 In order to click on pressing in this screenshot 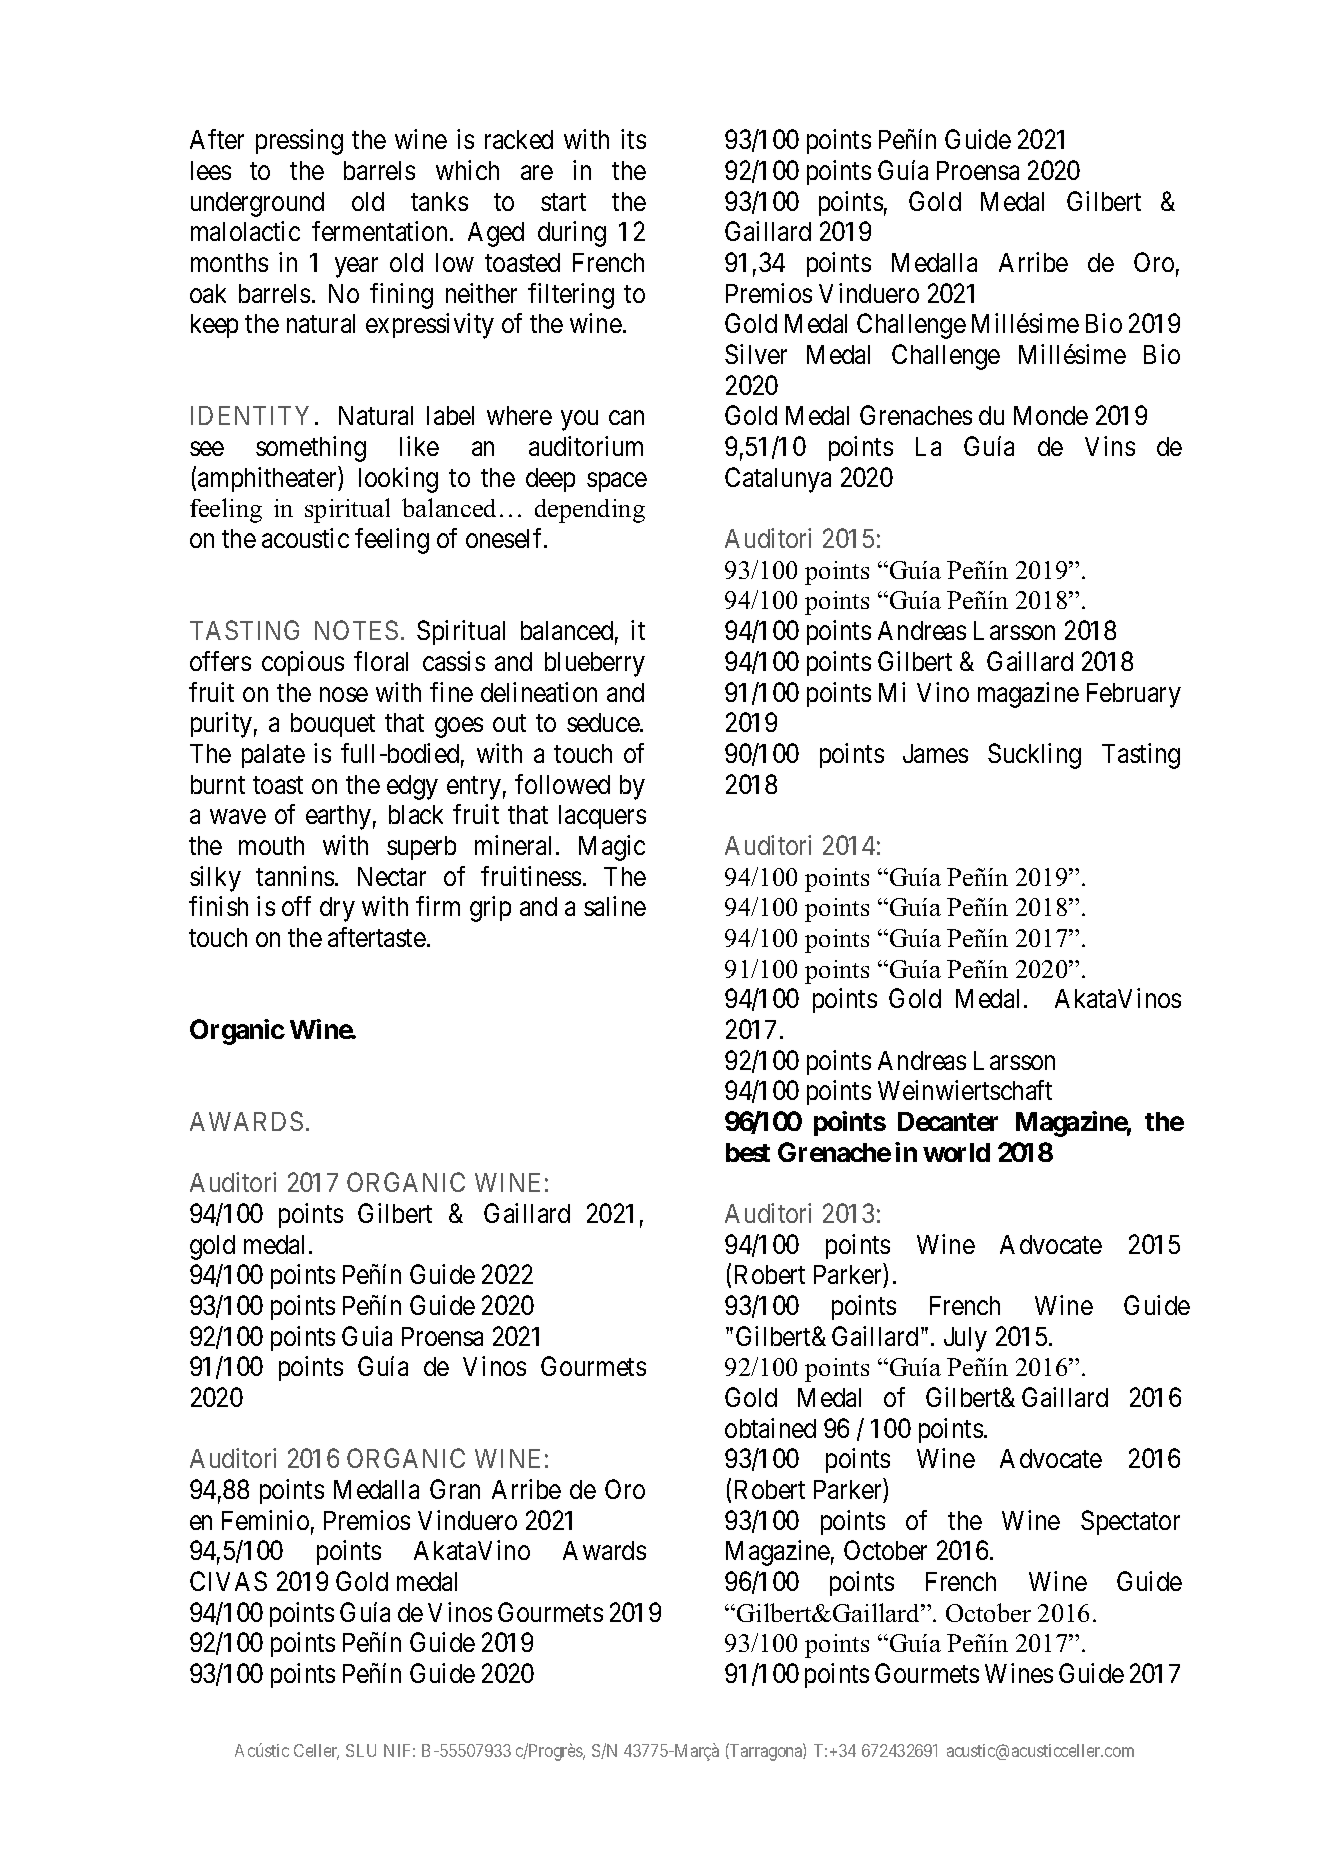, I will do `click(299, 142)`.
